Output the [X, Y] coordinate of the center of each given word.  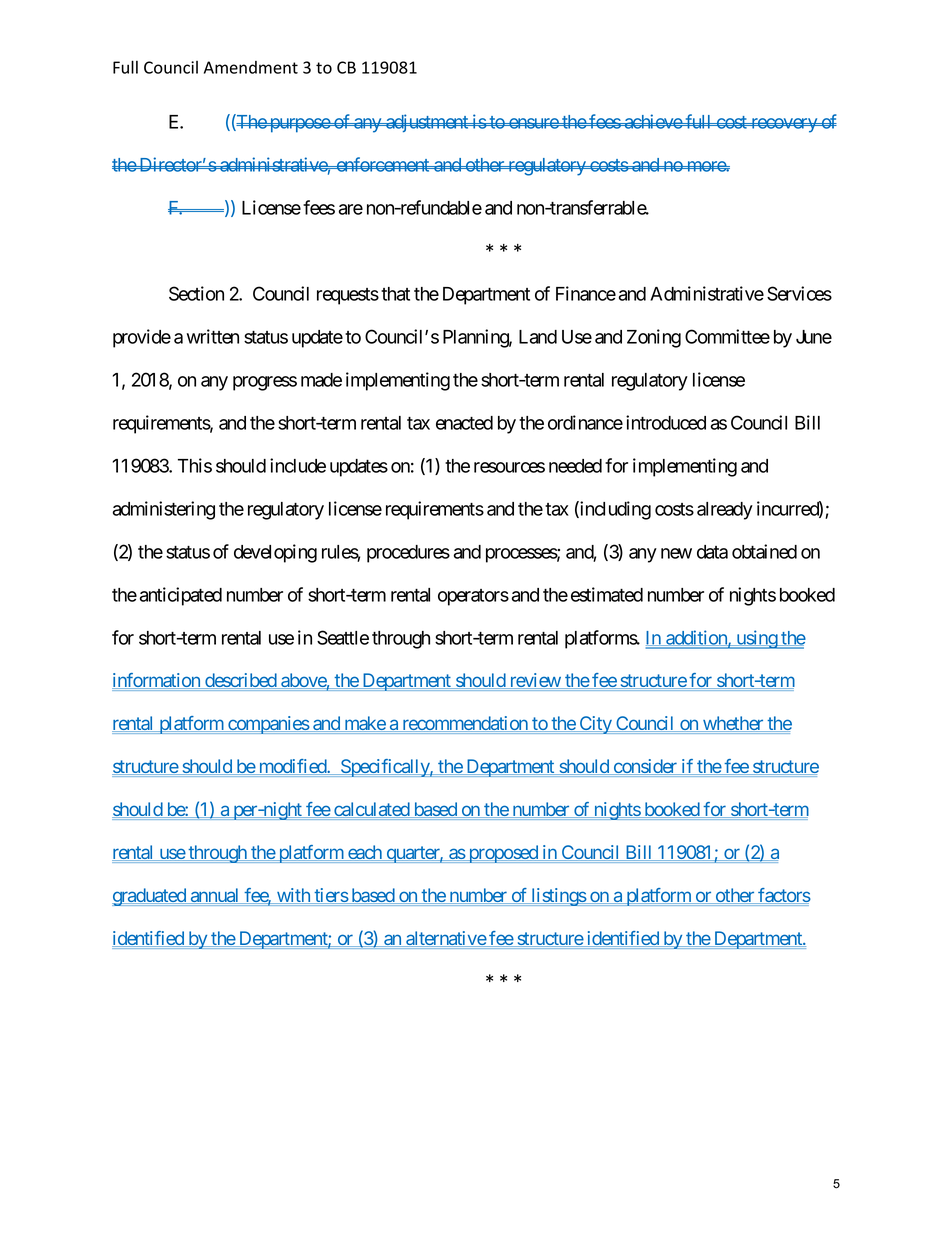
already [725, 511]
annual [215, 896]
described [240, 681]
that [395, 294]
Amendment [251, 67]
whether [733, 724]
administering [164, 510]
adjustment [427, 123]
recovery [784, 125]
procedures [408, 554]
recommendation [465, 724]
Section [196, 293]
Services [799, 293]
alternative [445, 939]
